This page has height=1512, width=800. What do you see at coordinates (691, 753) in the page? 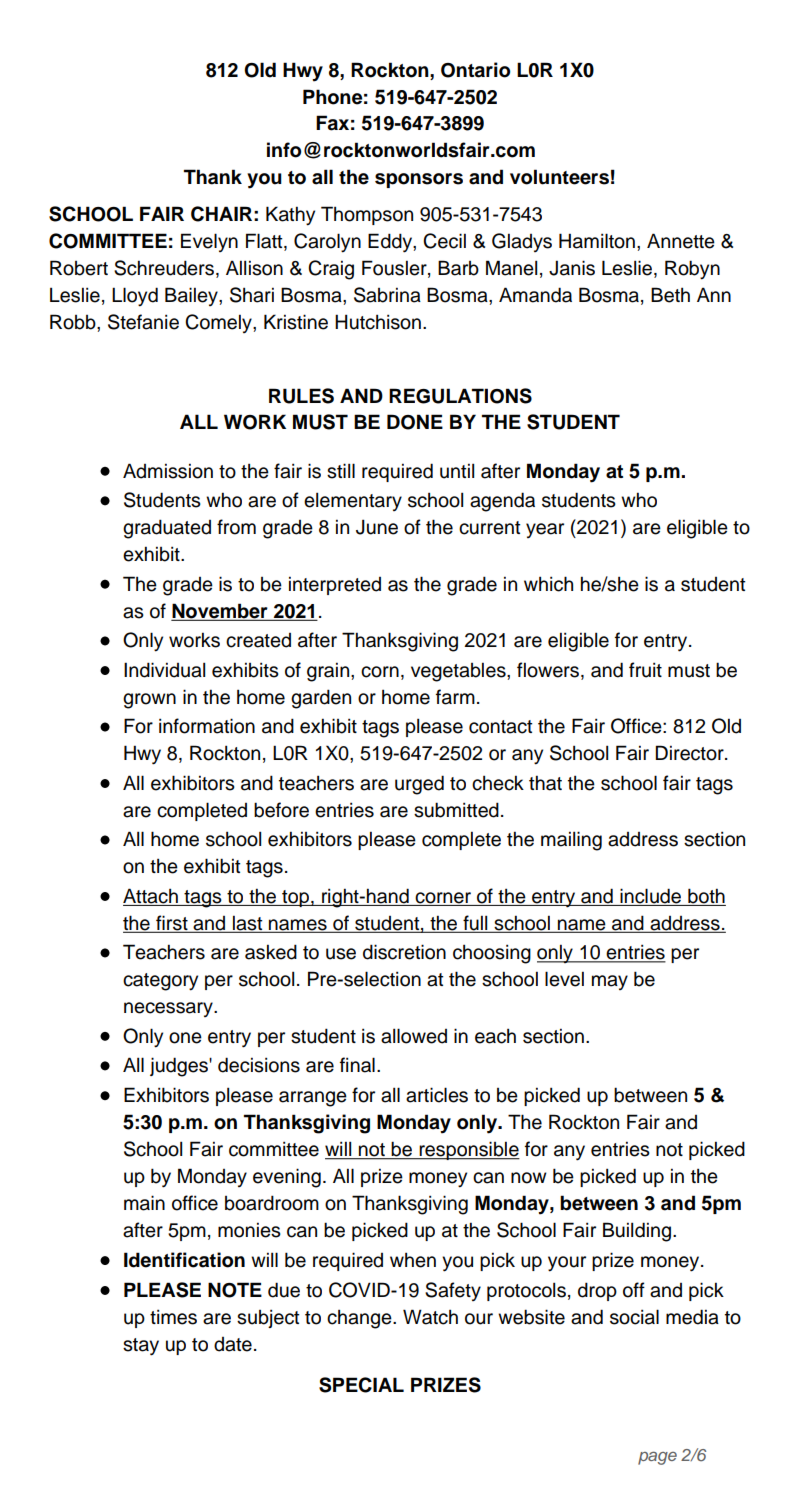
I see `Director` at bounding box center [691, 753].
